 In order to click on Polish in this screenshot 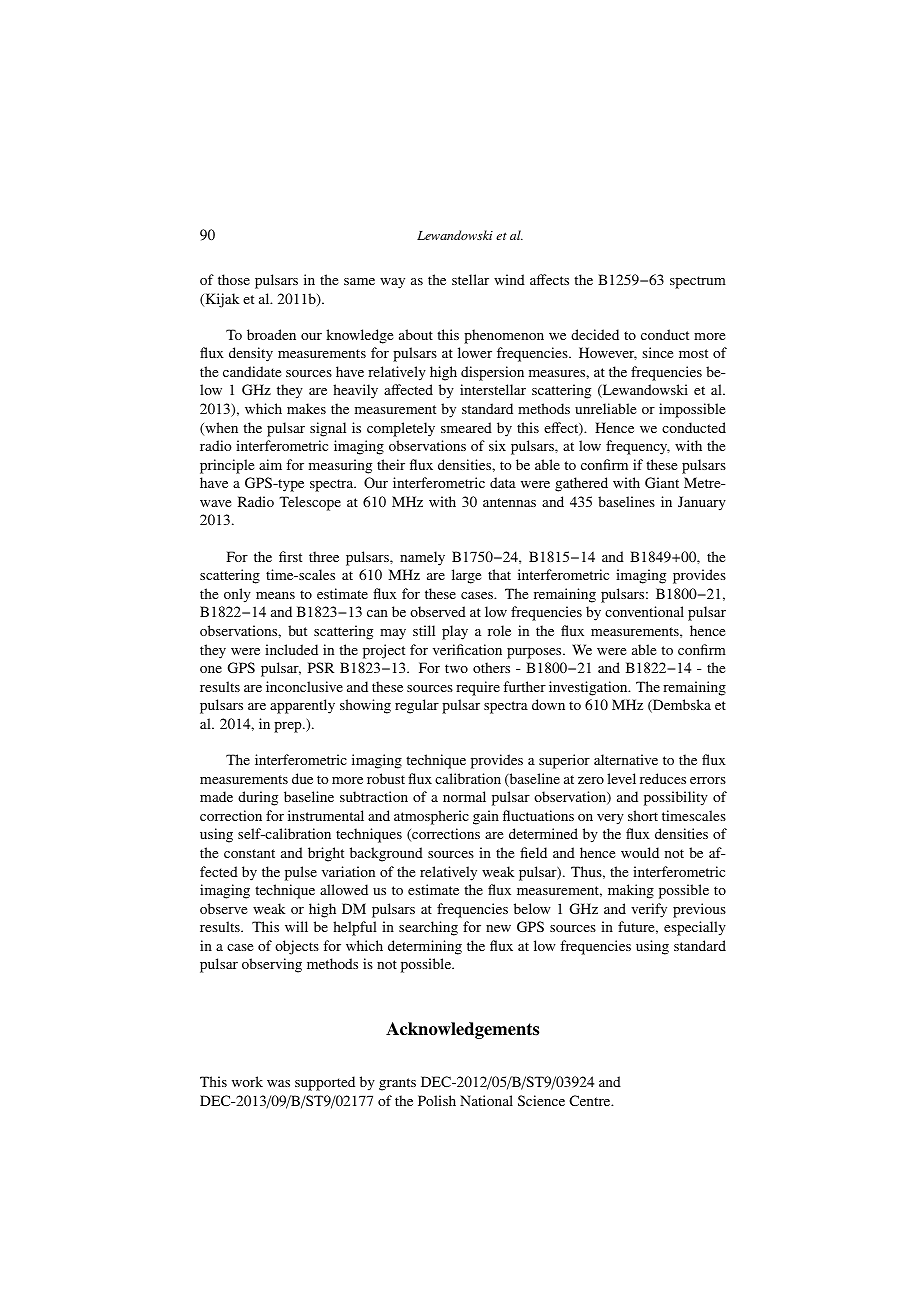, I will do `click(437, 1100)`.
